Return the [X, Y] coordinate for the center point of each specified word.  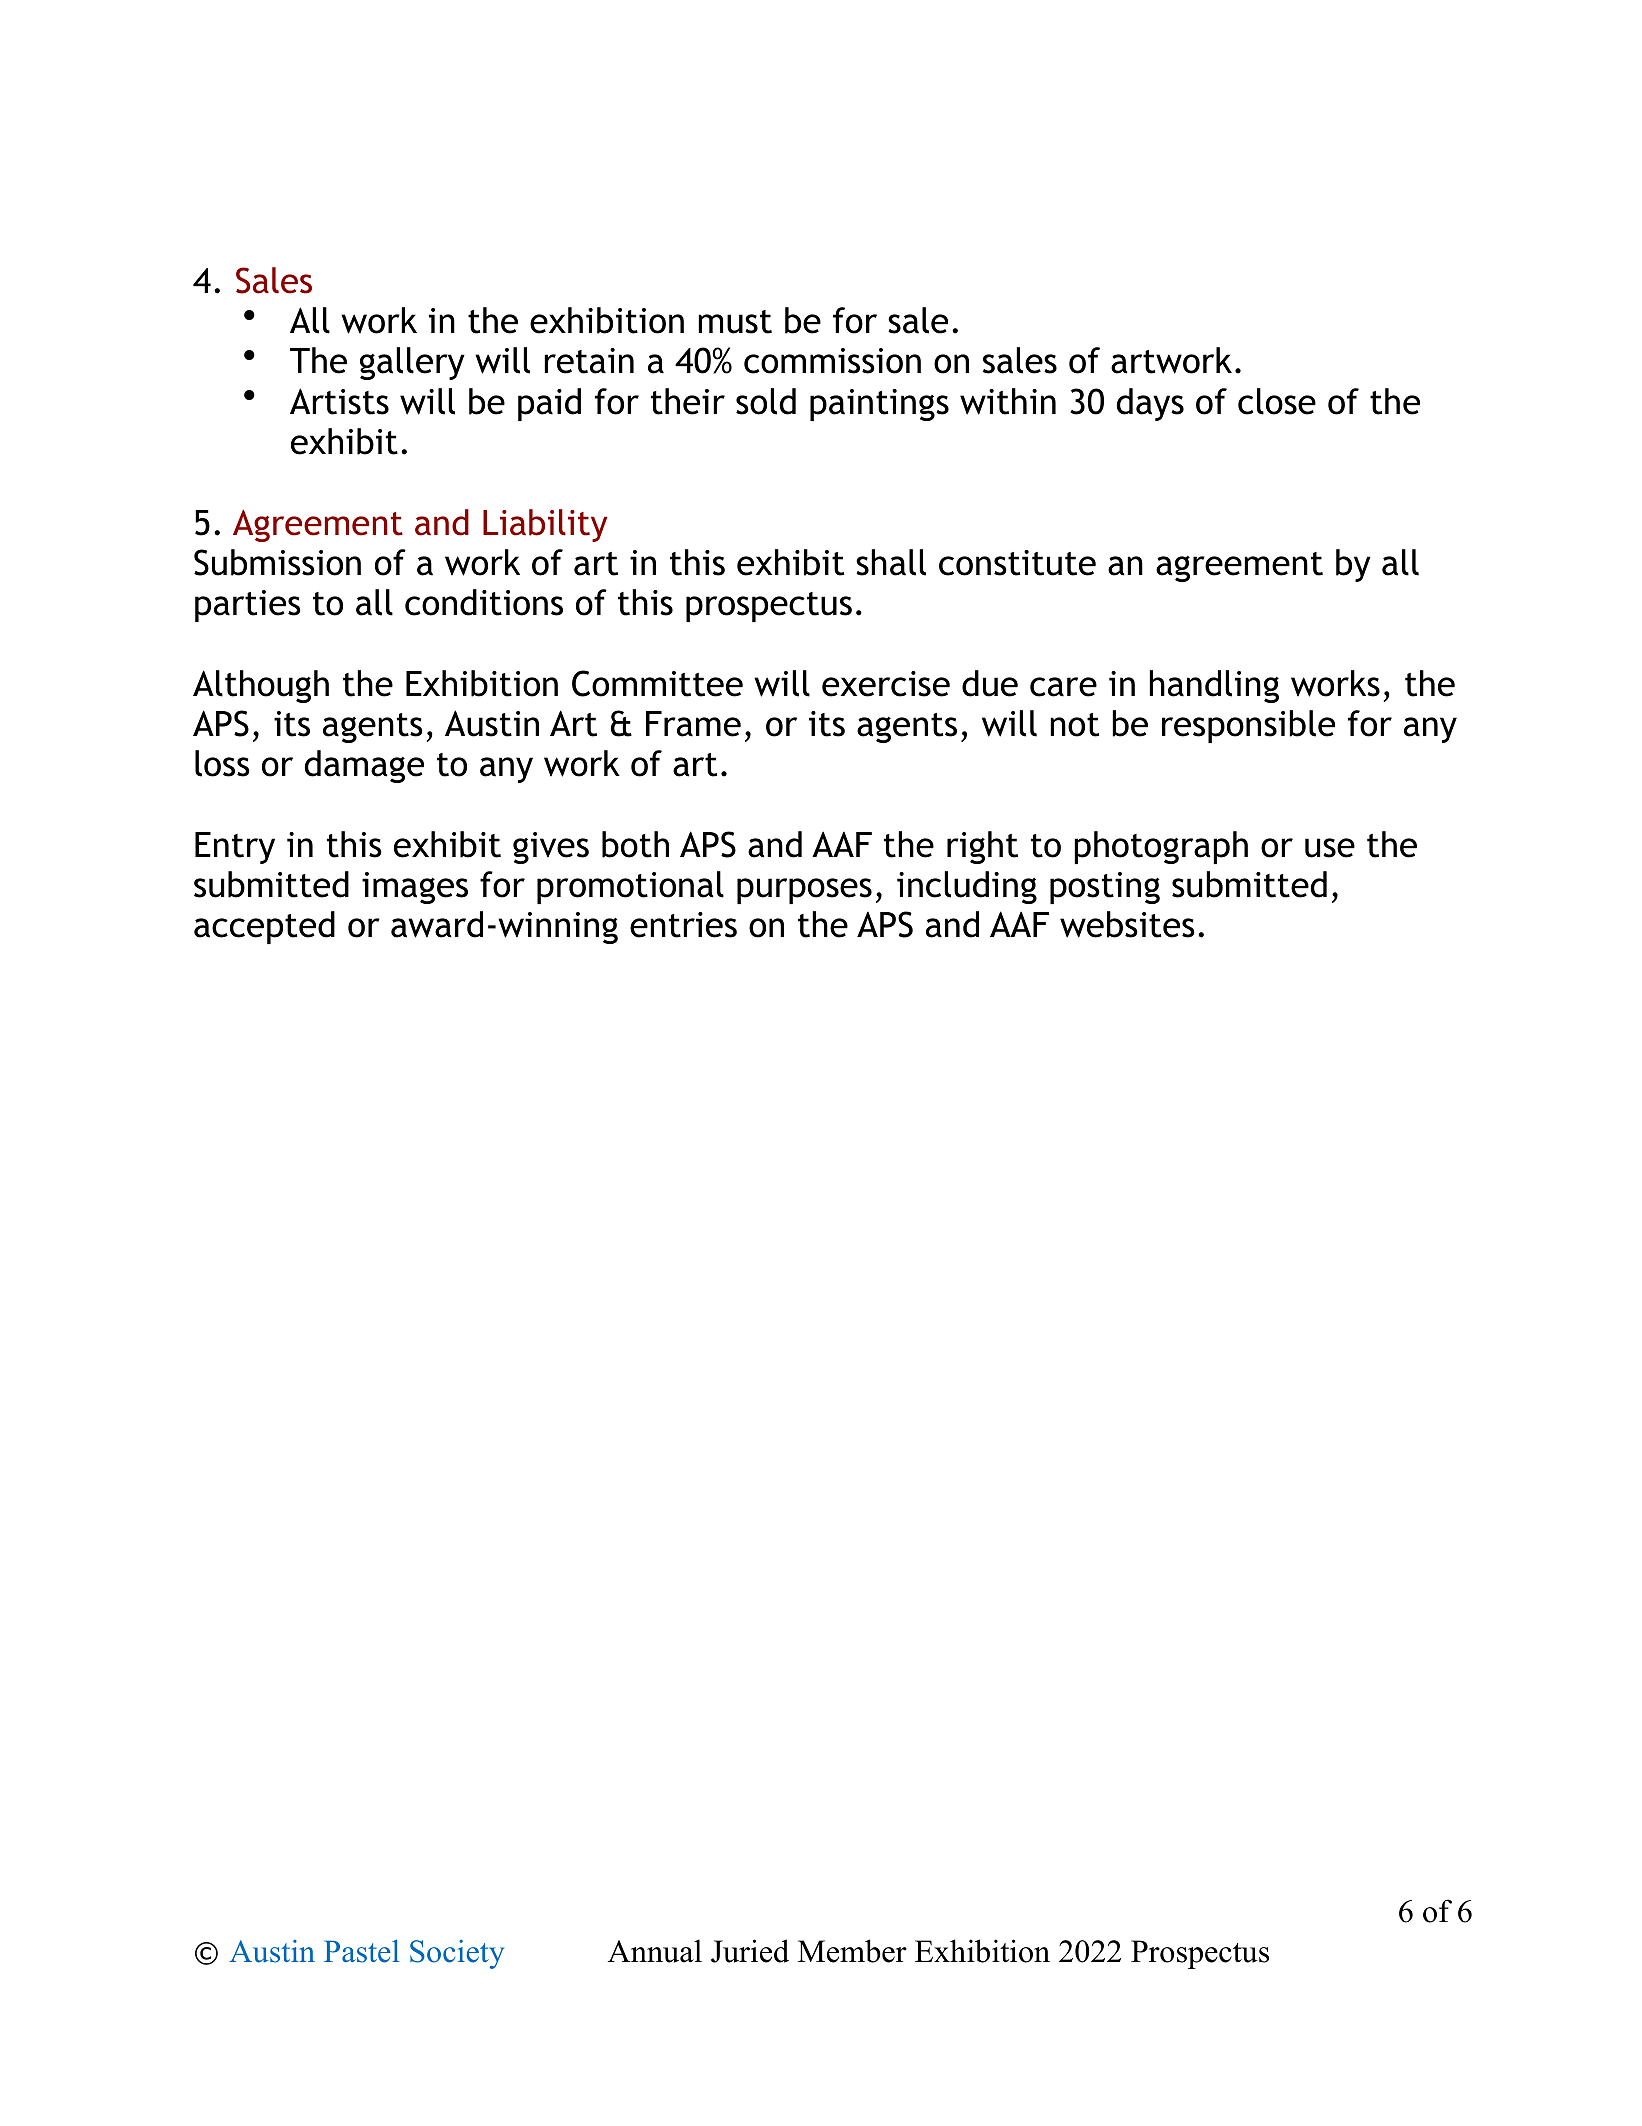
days [1150, 404]
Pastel [361, 1951]
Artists [339, 401]
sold [766, 401]
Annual [655, 1951]
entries [683, 925]
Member [852, 1951]
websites [1127, 924]
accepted [264, 927]
